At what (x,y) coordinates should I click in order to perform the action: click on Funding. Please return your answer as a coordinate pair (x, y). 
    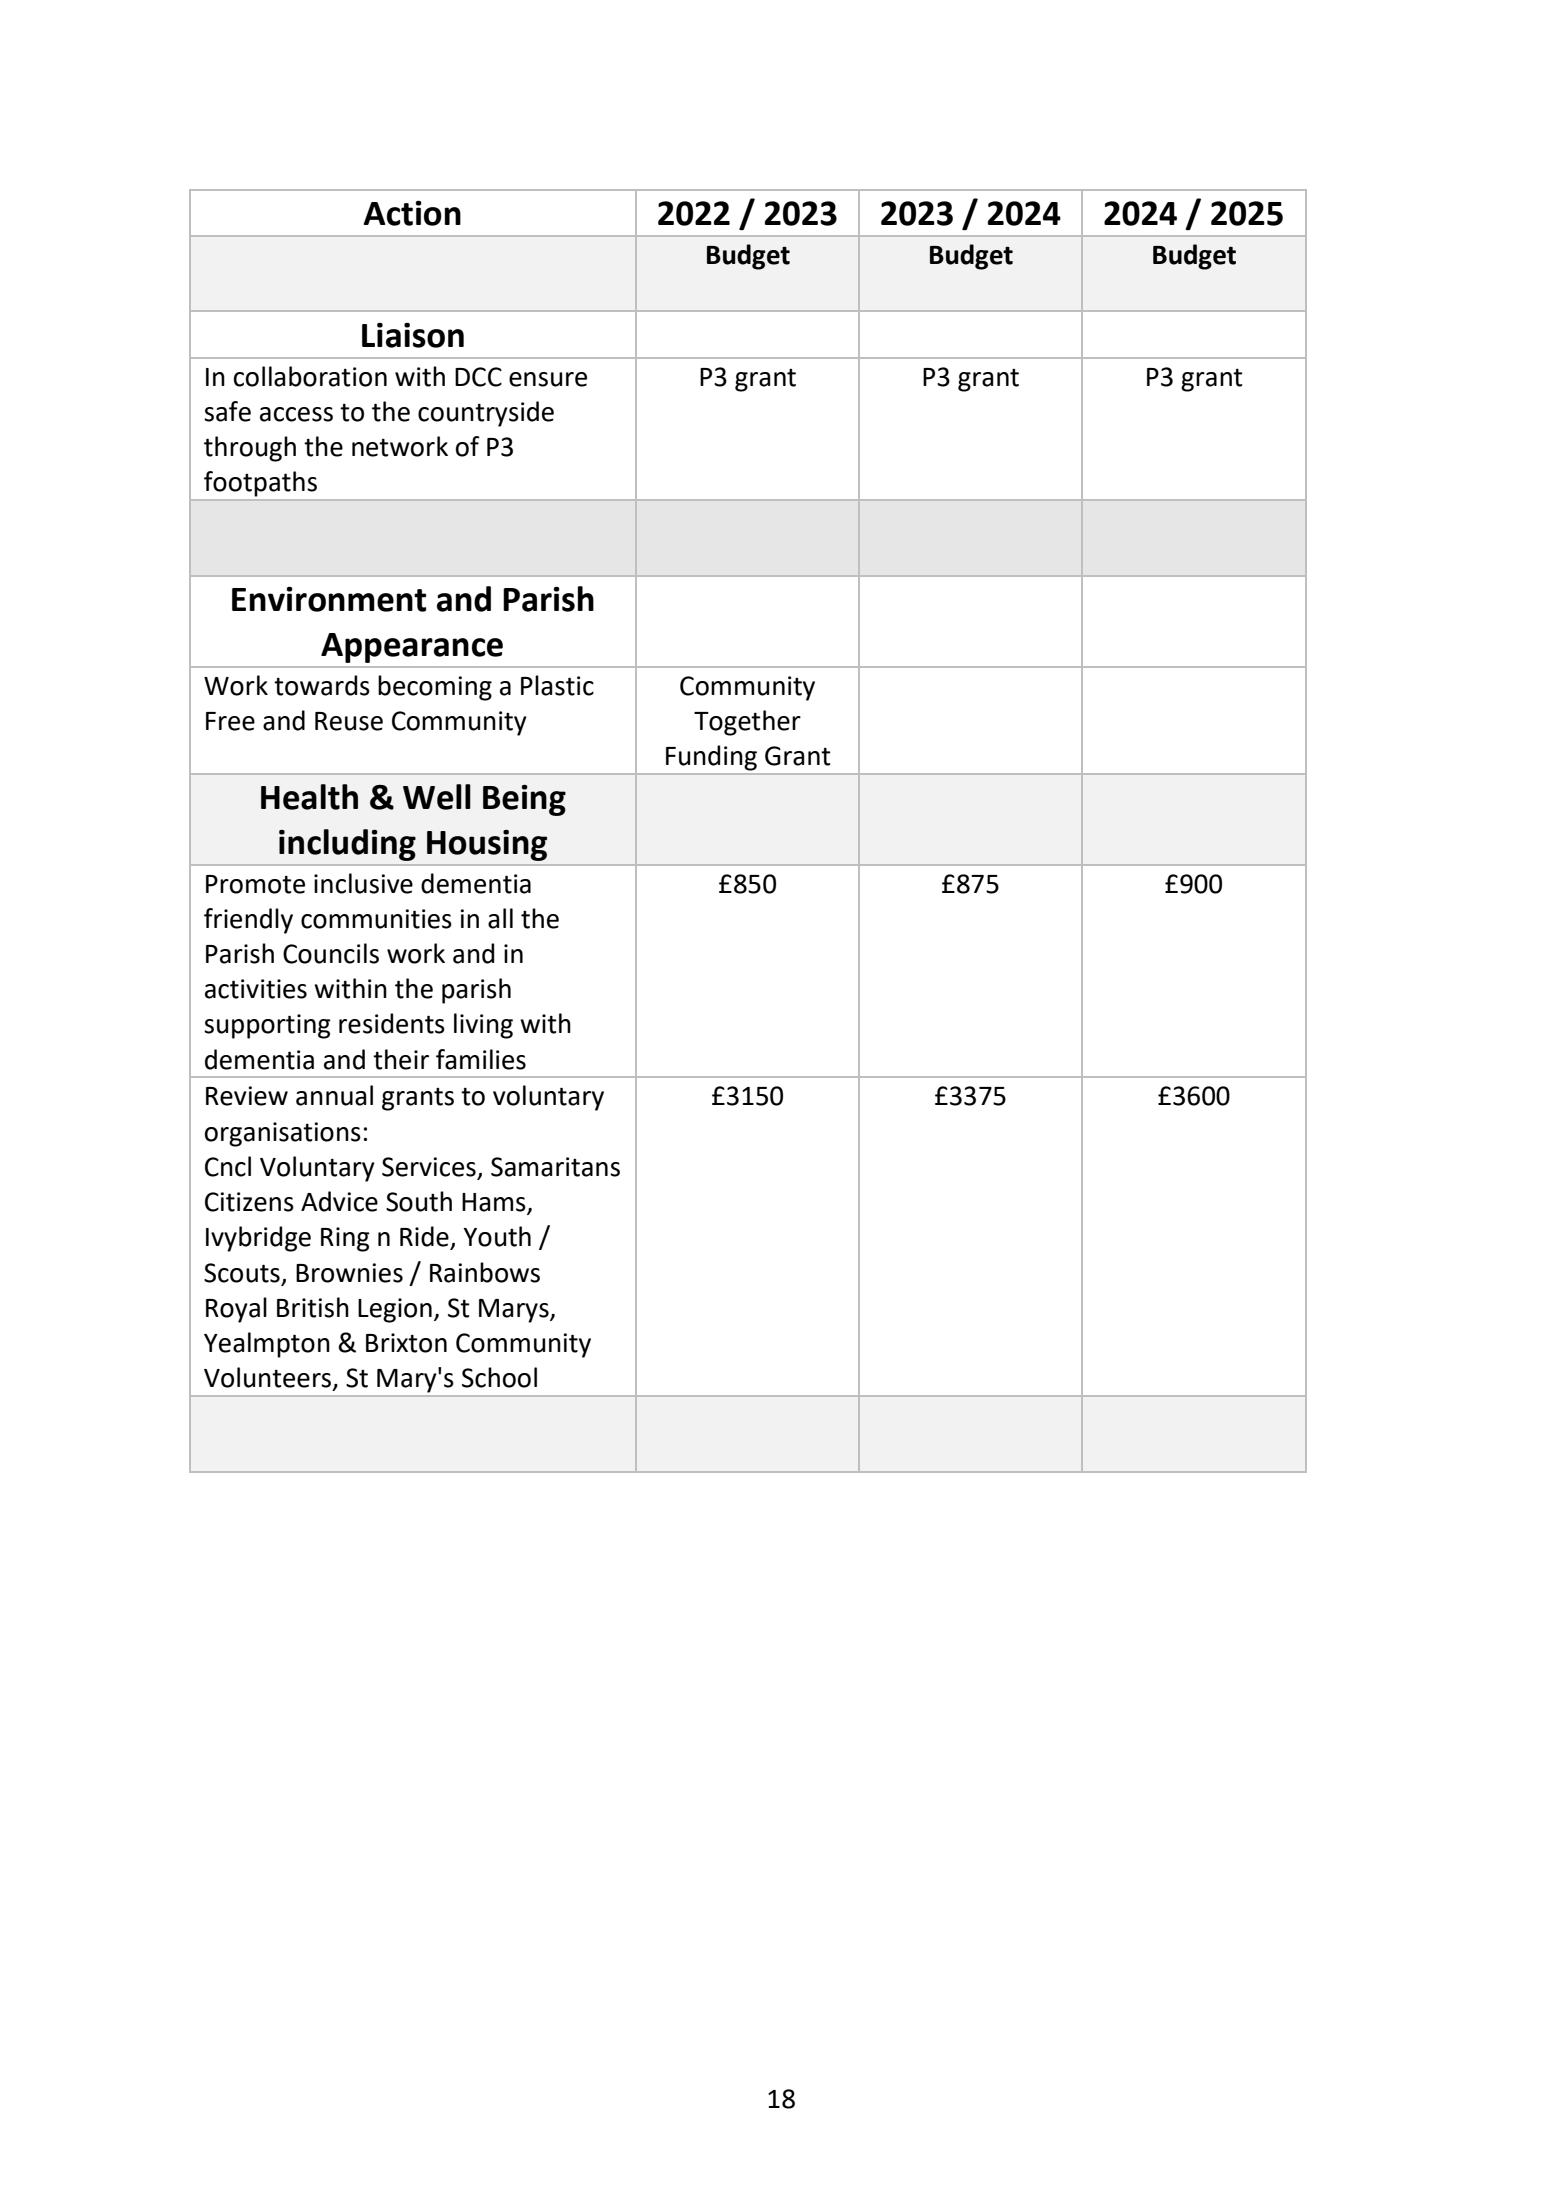
    Looking at the image, I should click on (711, 758).
